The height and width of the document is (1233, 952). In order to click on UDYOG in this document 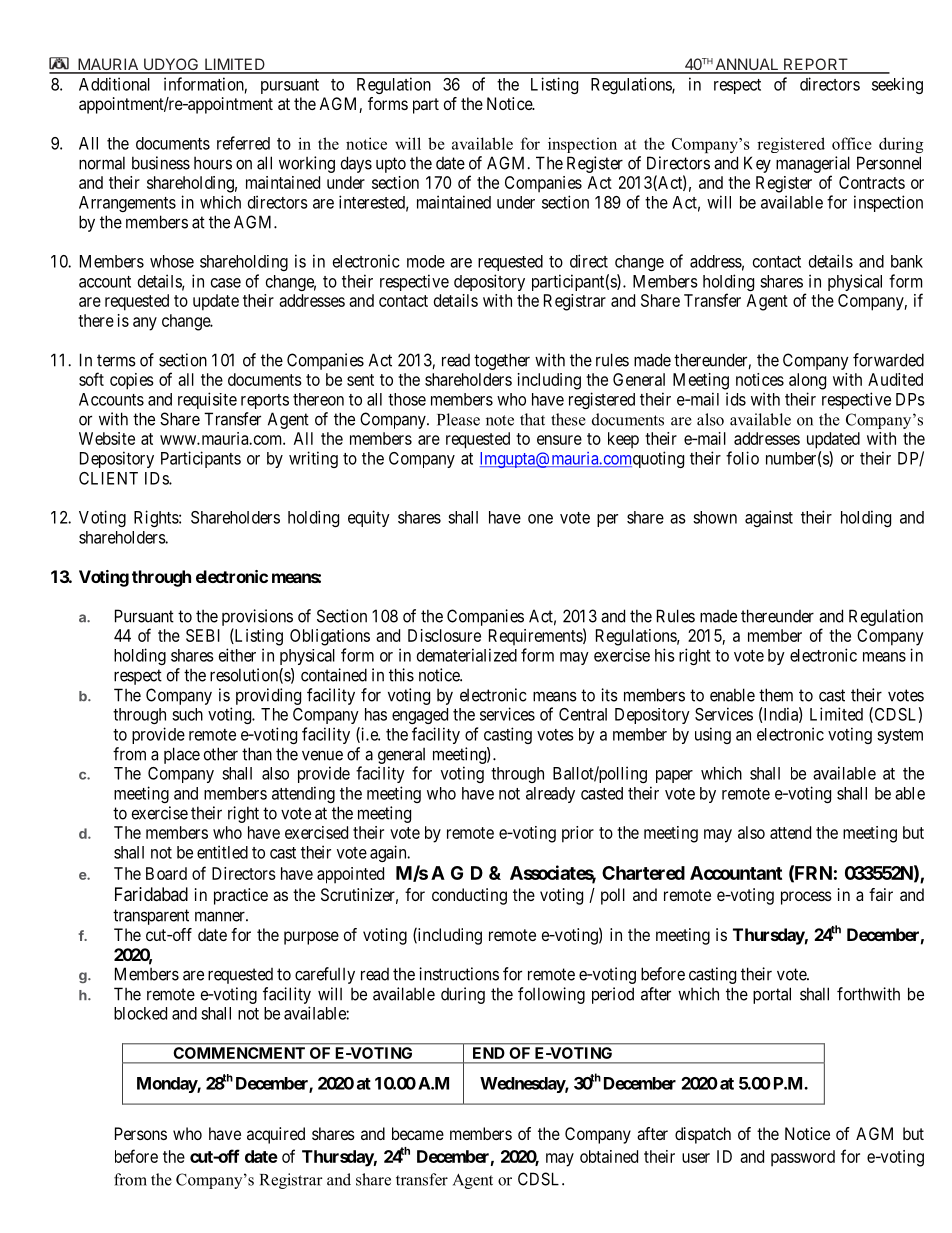, I will do `click(171, 65)`.
